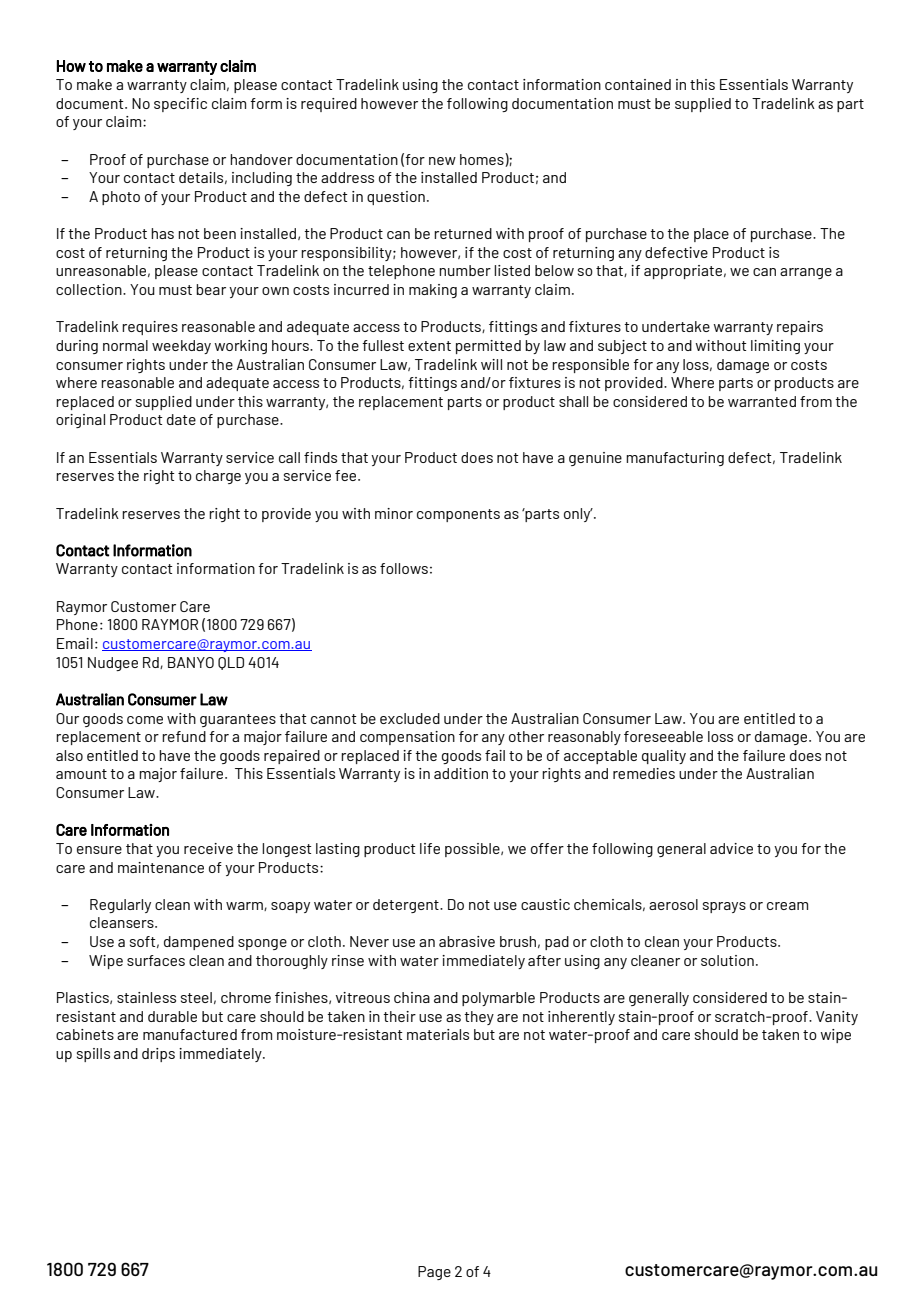  I want to click on warranted, so click(762, 401).
